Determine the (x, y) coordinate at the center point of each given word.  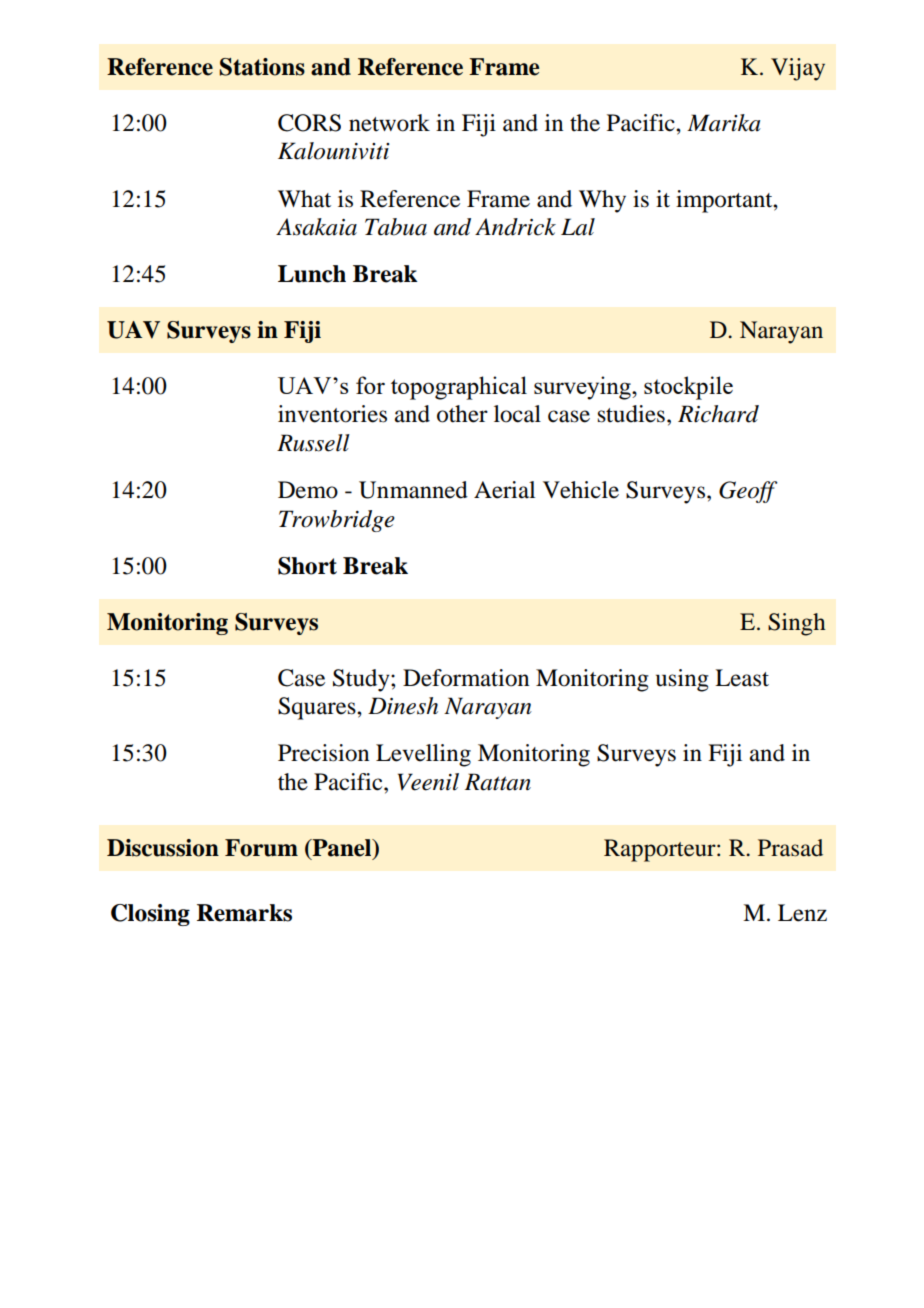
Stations (262, 67)
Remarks (244, 913)
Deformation (466, 678)
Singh (797, 624)
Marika (724, 123)
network (389, 123)
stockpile (688, 388)
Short (307, 566)
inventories (332, 414)
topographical (459, 388)
